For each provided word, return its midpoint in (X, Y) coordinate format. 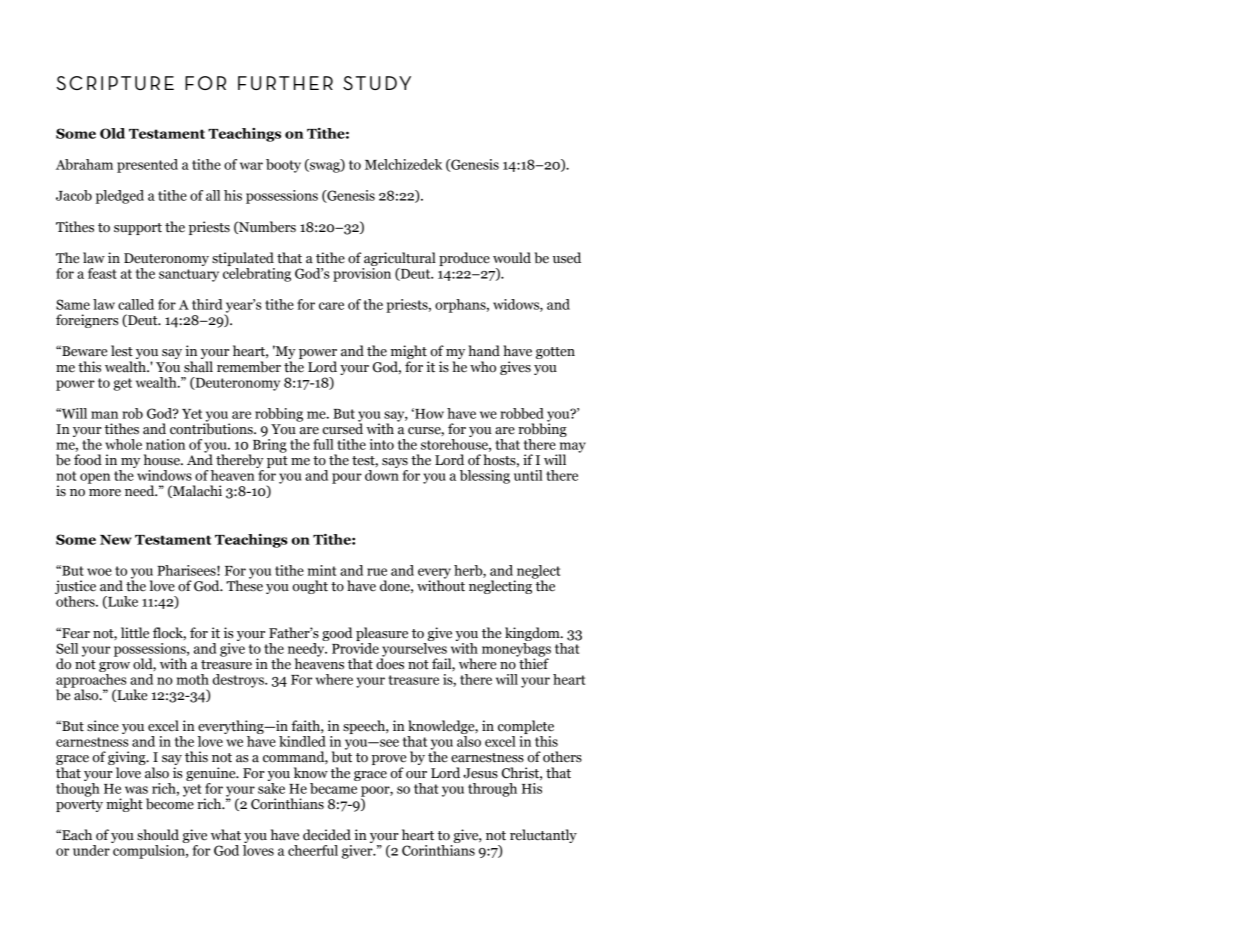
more (105, 493)
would (512, 258)
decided (327, 835)
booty (283, 166)
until (528, 475)
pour (347, 478)
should (158, 835)
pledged (120, 197)
